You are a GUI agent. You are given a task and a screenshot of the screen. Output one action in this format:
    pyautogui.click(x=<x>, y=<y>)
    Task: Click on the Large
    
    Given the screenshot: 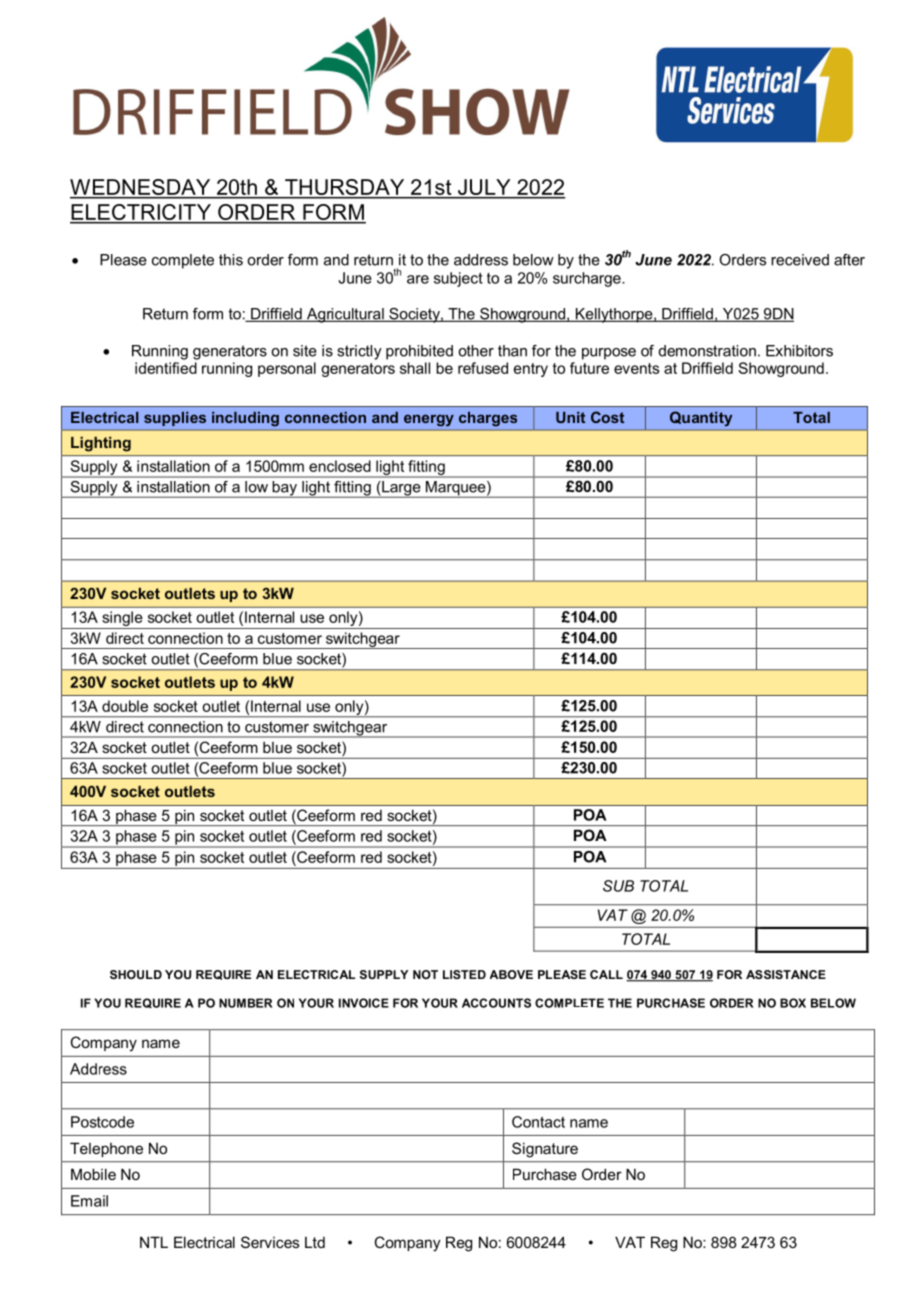 What is the action you would take?
    pyautogui.click(x=401, y=489)
